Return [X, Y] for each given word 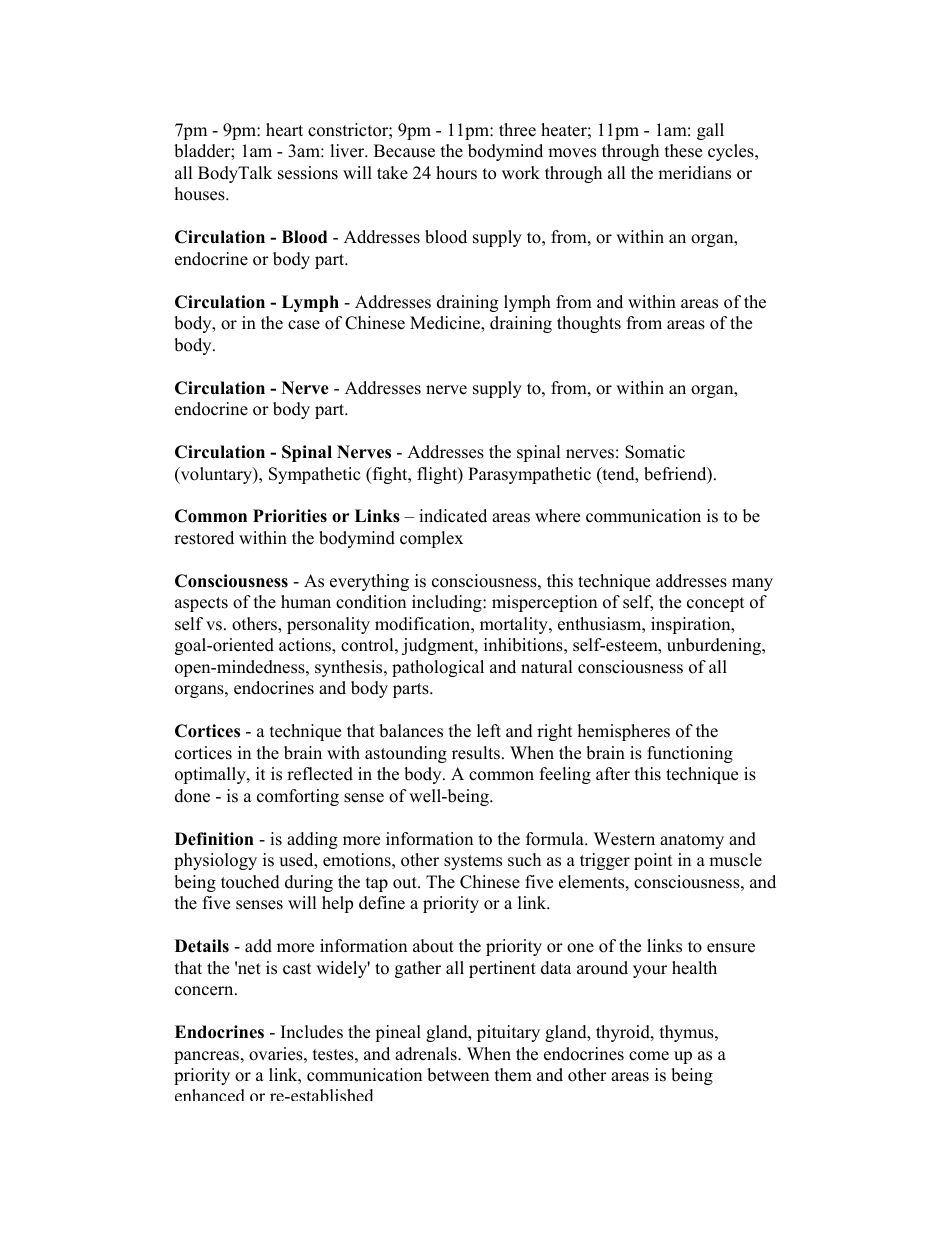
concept [716, 604]
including [448, 603]
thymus [688, 1033]
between [458, 1075]
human [306, 602]
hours [456, 173]
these [683, 151]
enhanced [209, 1095]
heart [284, 130]
